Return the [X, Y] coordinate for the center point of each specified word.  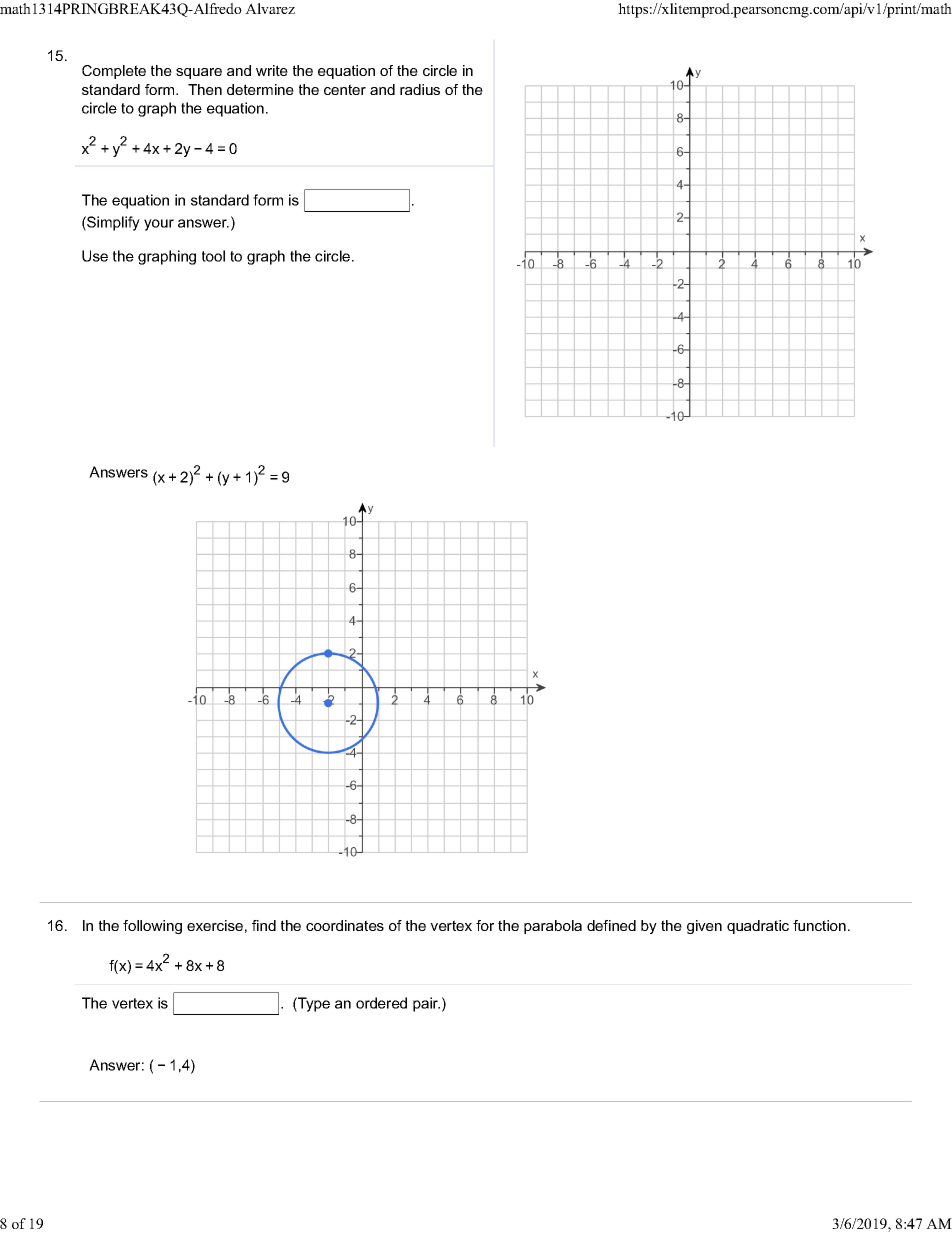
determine [260, 89]
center [345, 89]
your [159, 225]
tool [213, 256]
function [819, 925]
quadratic [758, 927]
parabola [553, 927]
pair [426, 1004]
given [704, 927]
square [199, 73]
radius [420, 89]
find [264, 925]
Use [95, 256]
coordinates [345, 925]
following [152, 927]
